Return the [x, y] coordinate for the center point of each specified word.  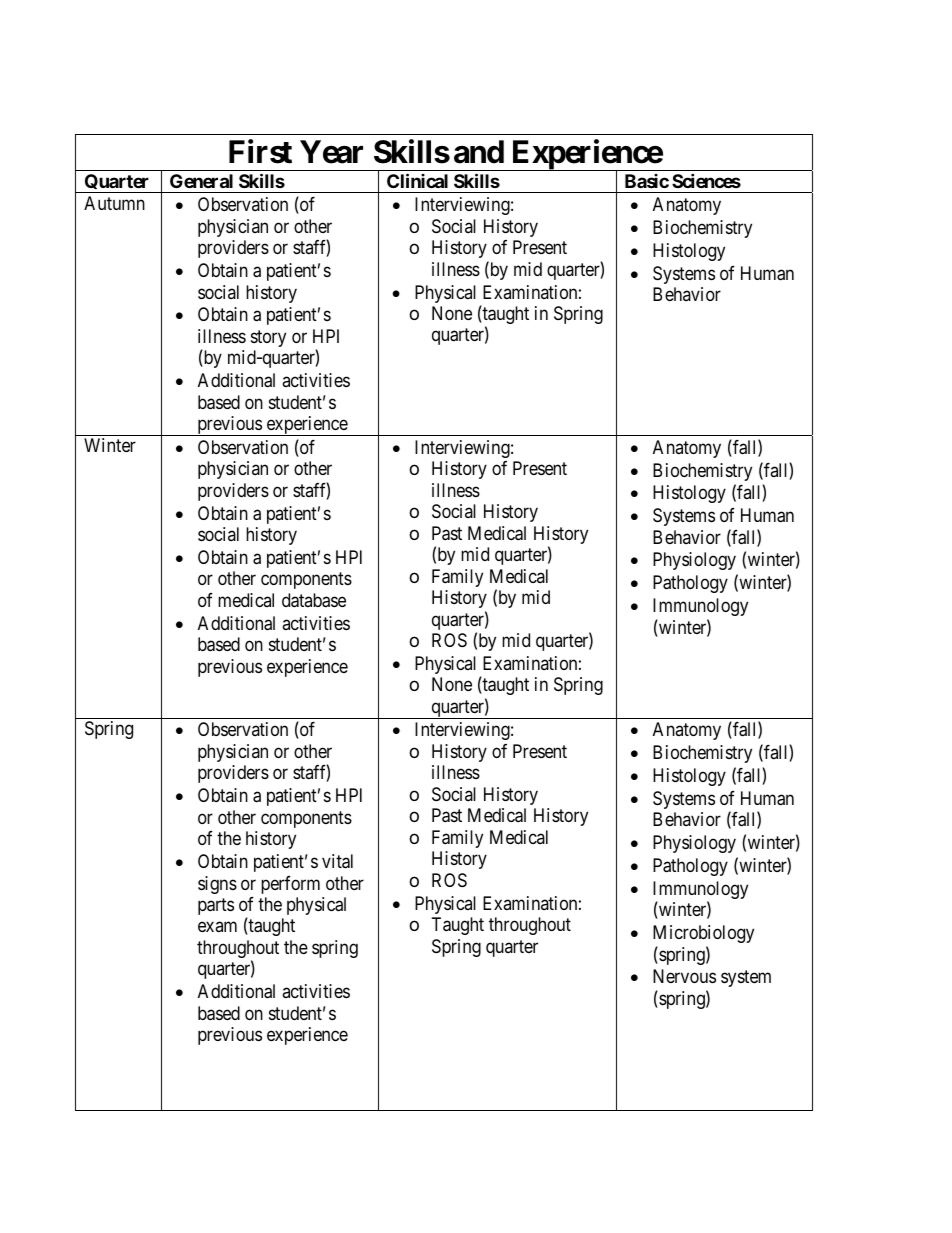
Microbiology [703, 934]
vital [337, 861]
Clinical [417, 180]
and [479, 152]
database [314, 600]
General [201, 181]
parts [216, 906]
